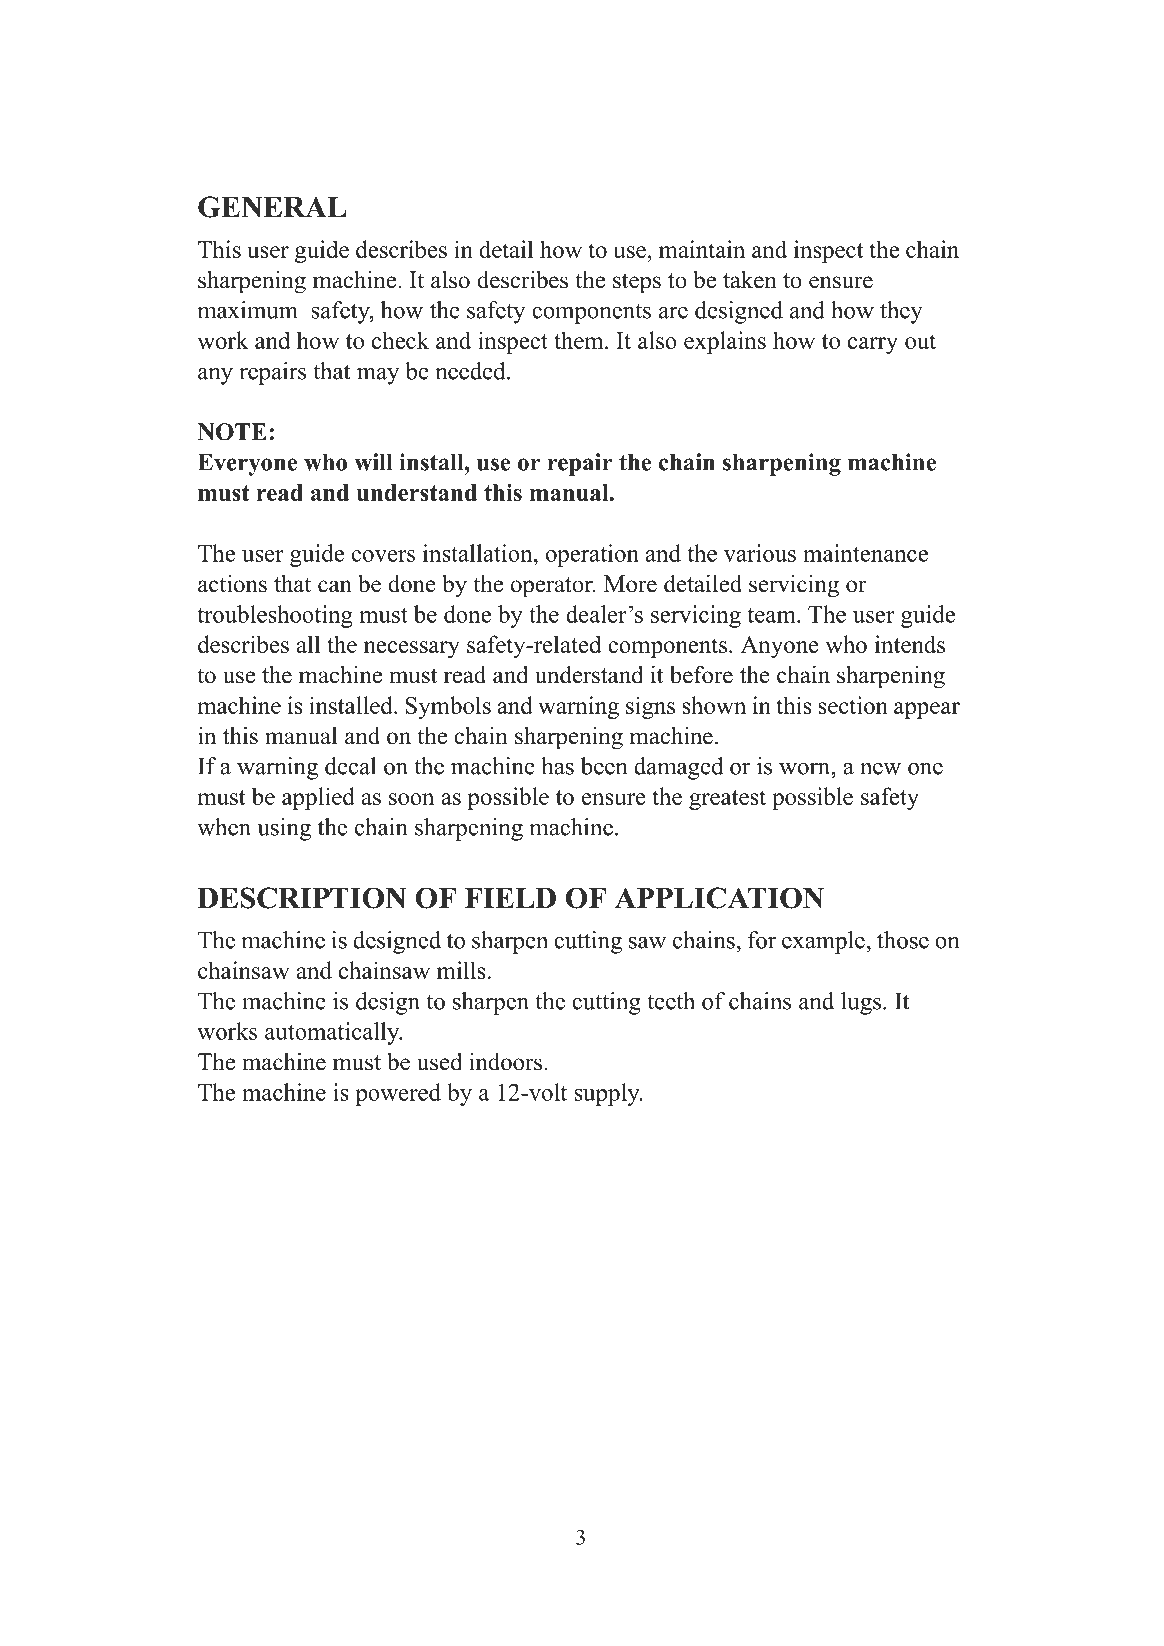 This screenshot has height=1646, width=1164. Describe the element at coordinates (284, 829) in the screenshot. I see `using` at that location.
